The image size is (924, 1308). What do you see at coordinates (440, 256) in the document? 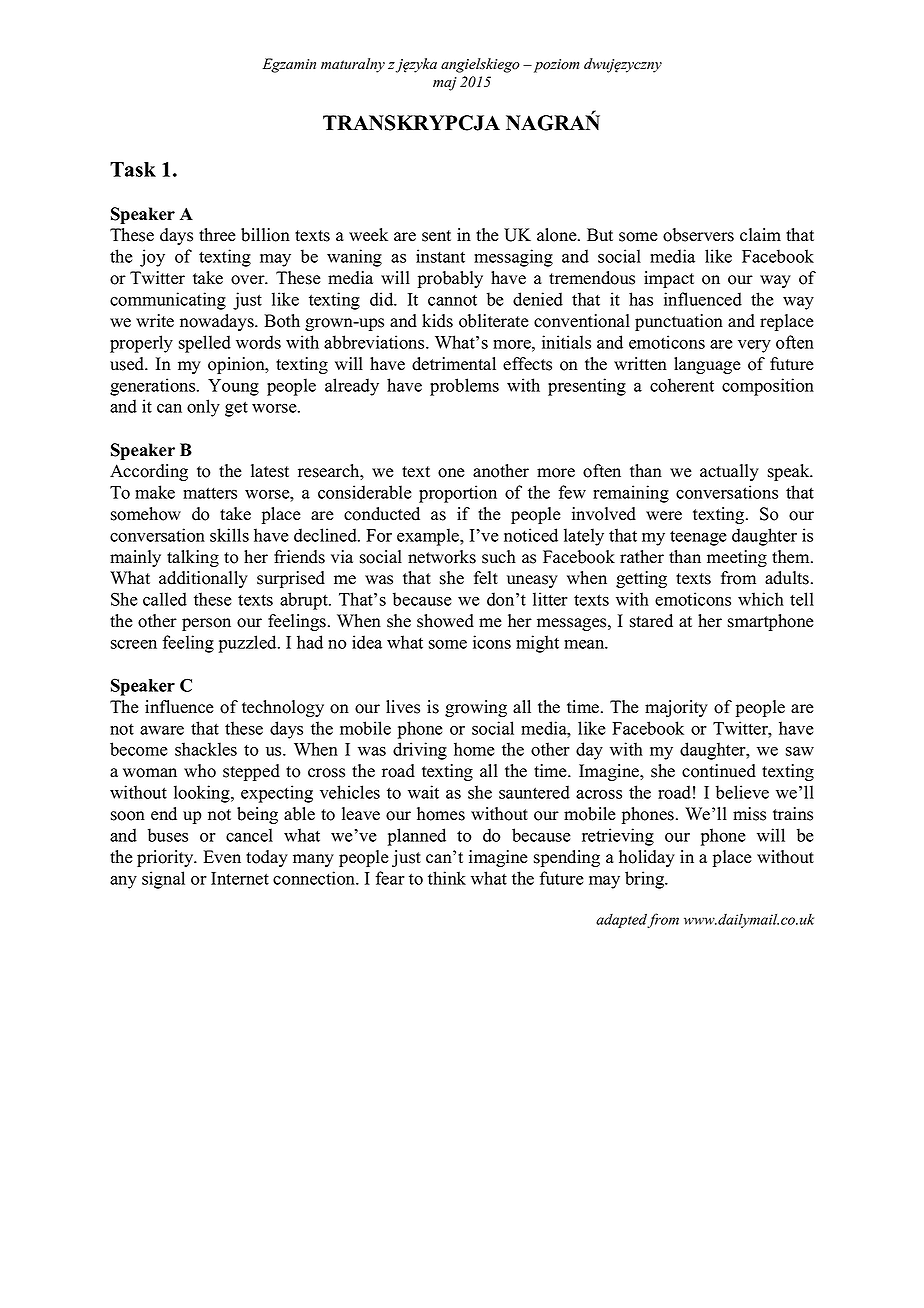
I see `instant` at bounding box center [440, 256].
